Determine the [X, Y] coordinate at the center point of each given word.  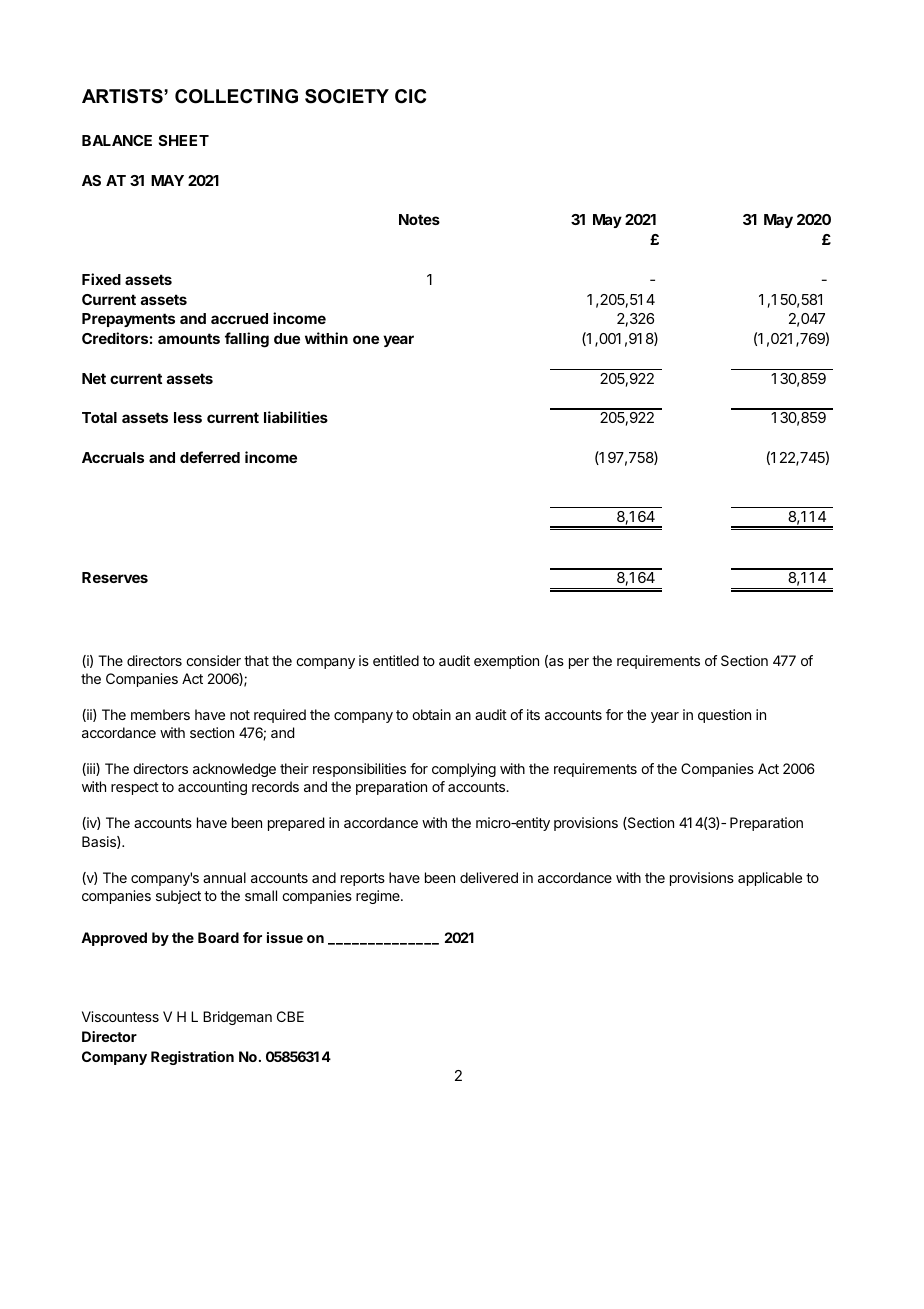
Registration [192, 1058]
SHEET [184, 140]
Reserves [115, 577]
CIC [410, 96]
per [579, 663]
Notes [419, 219]
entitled [396, 660]
